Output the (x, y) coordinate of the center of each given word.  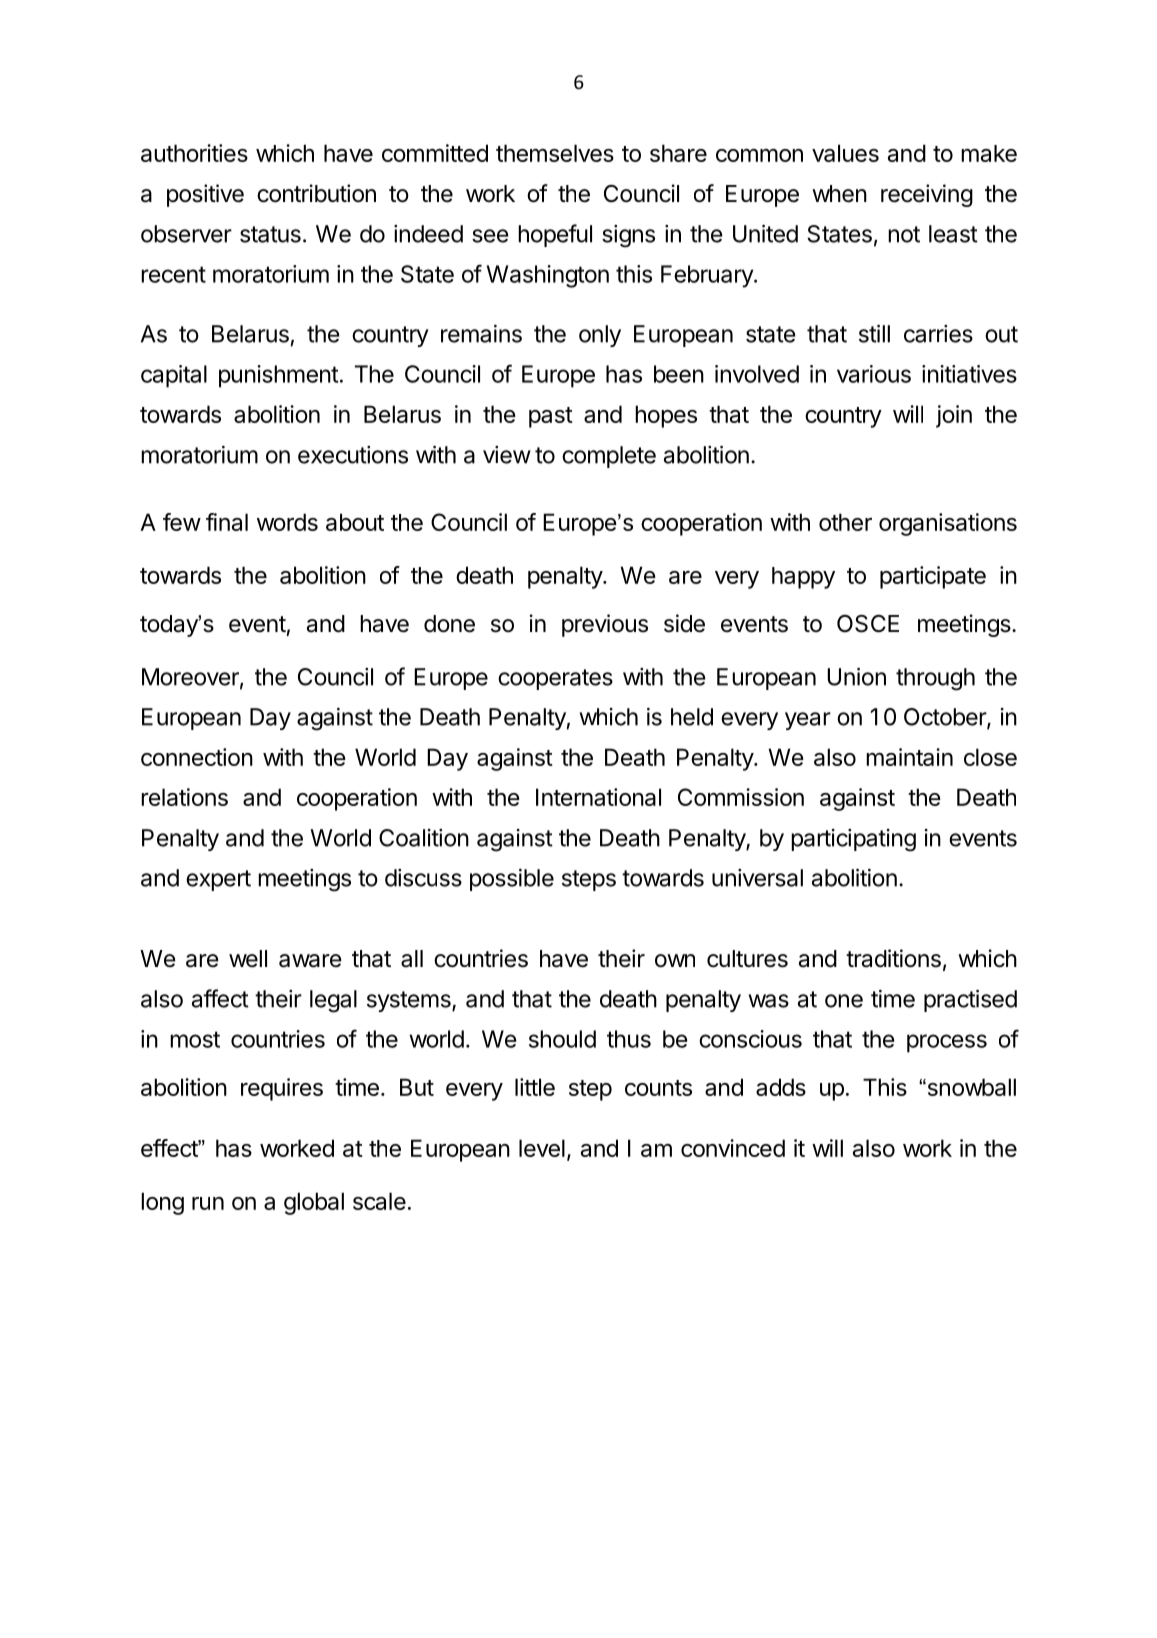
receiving (927, 195)
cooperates (555, 679)
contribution (316, 193)
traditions (893, 958)
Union (856, 676)
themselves (555, 153)
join (954, 416)
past (551, 417)
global (314, 1203)
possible (512, 880)
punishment (278, 376)
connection (197, 757)
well (248, 959)
